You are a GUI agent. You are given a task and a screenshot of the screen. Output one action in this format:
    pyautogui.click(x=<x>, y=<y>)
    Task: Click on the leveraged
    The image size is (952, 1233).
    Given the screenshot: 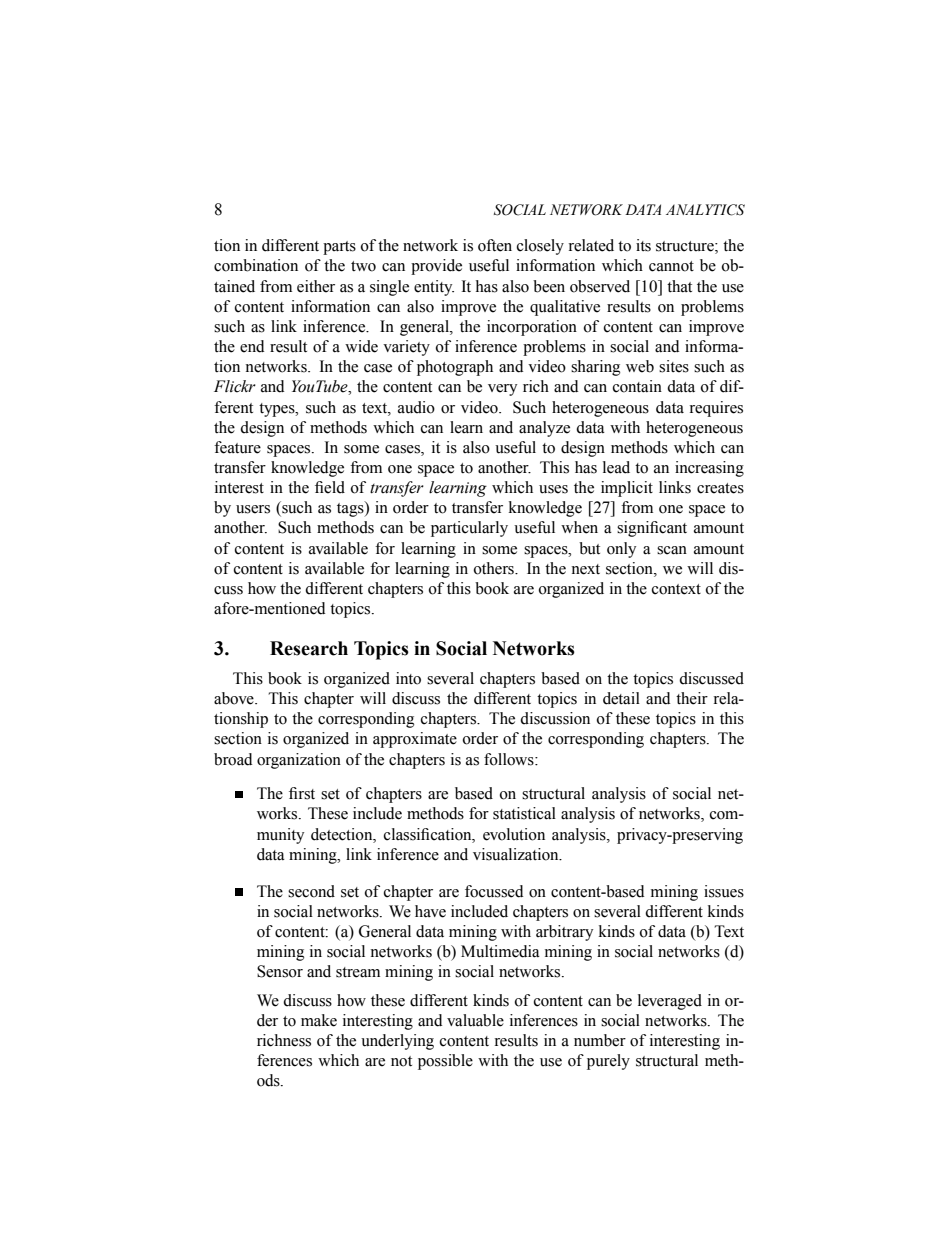 What is the action you would take?
    pyautogui.click(x=670, y=1002)
